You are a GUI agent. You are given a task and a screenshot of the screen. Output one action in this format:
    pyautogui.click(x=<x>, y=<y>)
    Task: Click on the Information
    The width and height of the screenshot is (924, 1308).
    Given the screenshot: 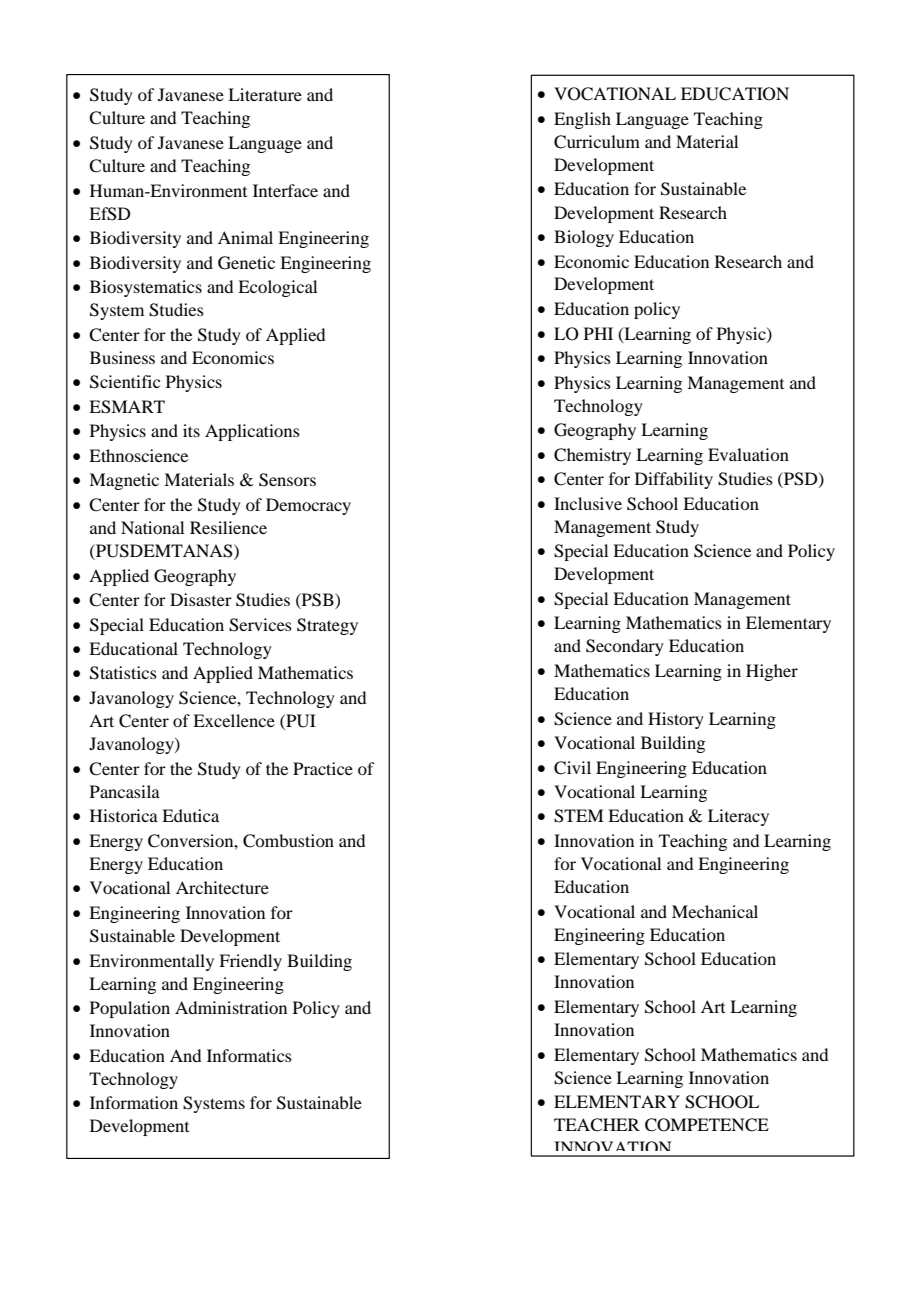 What is the action you would take?
    pyautogui.click(x=134, y=1102)
